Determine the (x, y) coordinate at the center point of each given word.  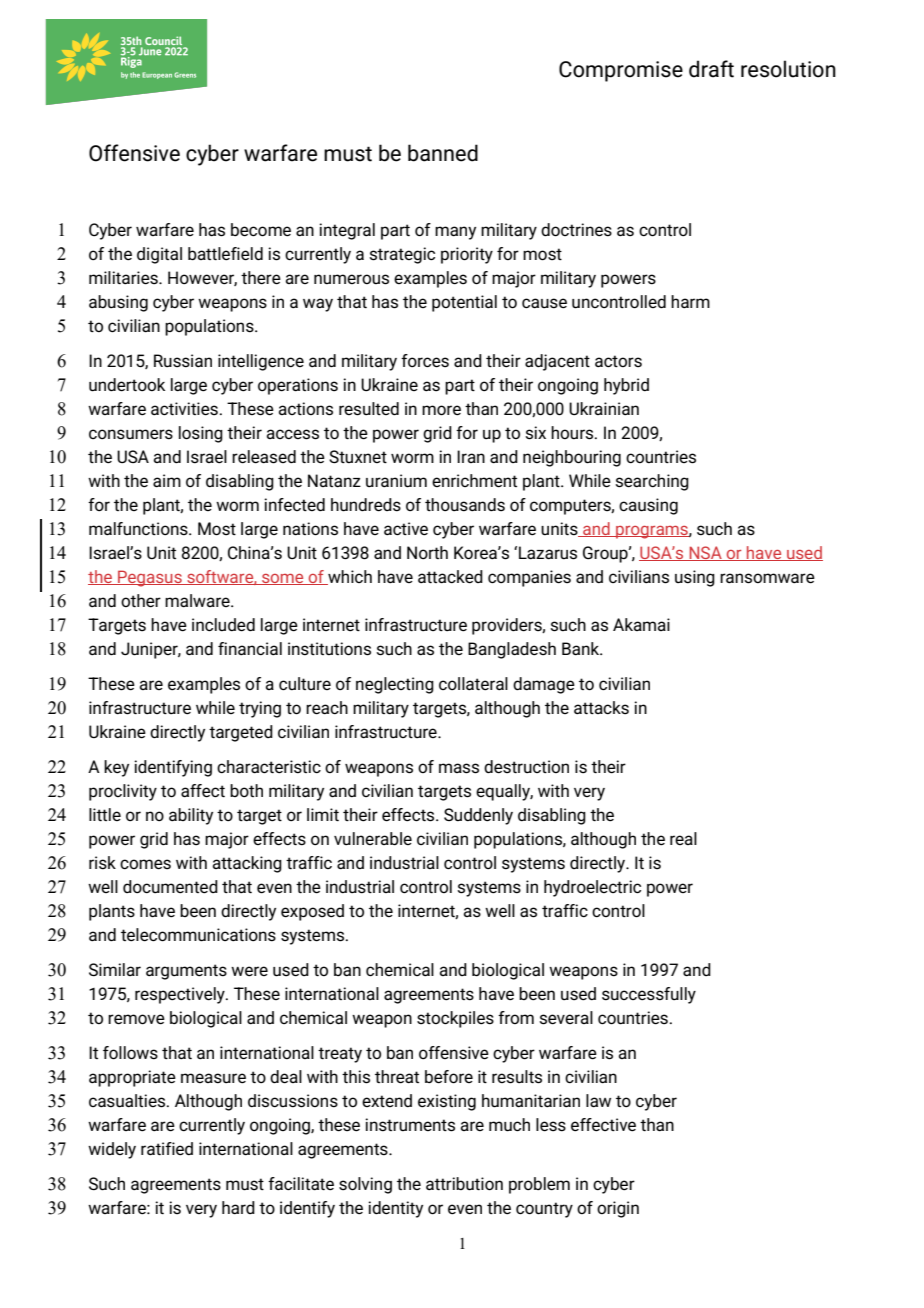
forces (425, 361)
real (683, 838)
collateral (473, 684)
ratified (167, 1149)
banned (443, 153)
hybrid (626, 386)
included (223, 625)
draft (711, 69)
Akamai (641, 624)
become (261, 230)
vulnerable (373, 838)
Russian (183, 361)
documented (170, 887)
